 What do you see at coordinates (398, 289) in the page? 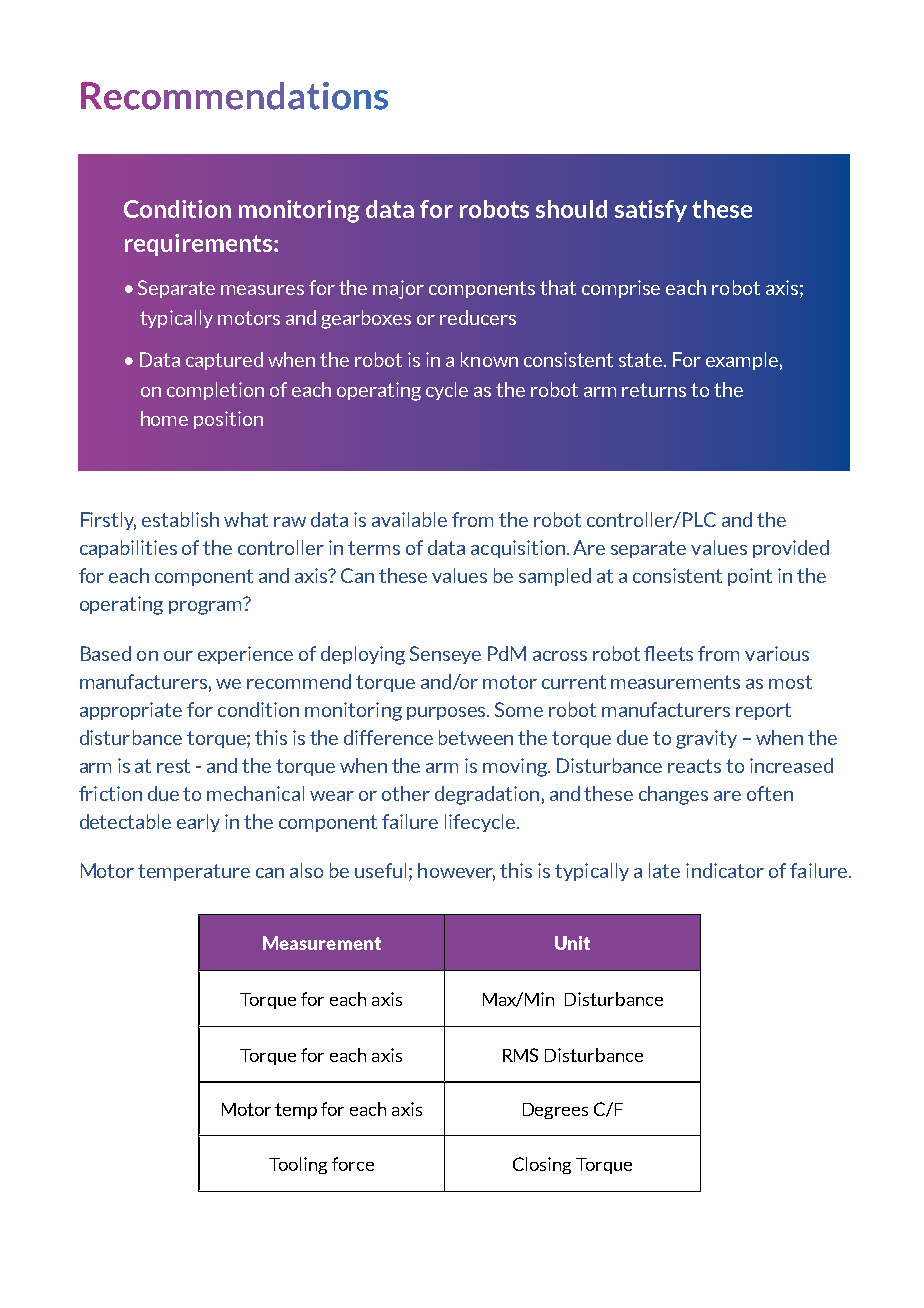
I see `major` at bounding box center [398, 289].
